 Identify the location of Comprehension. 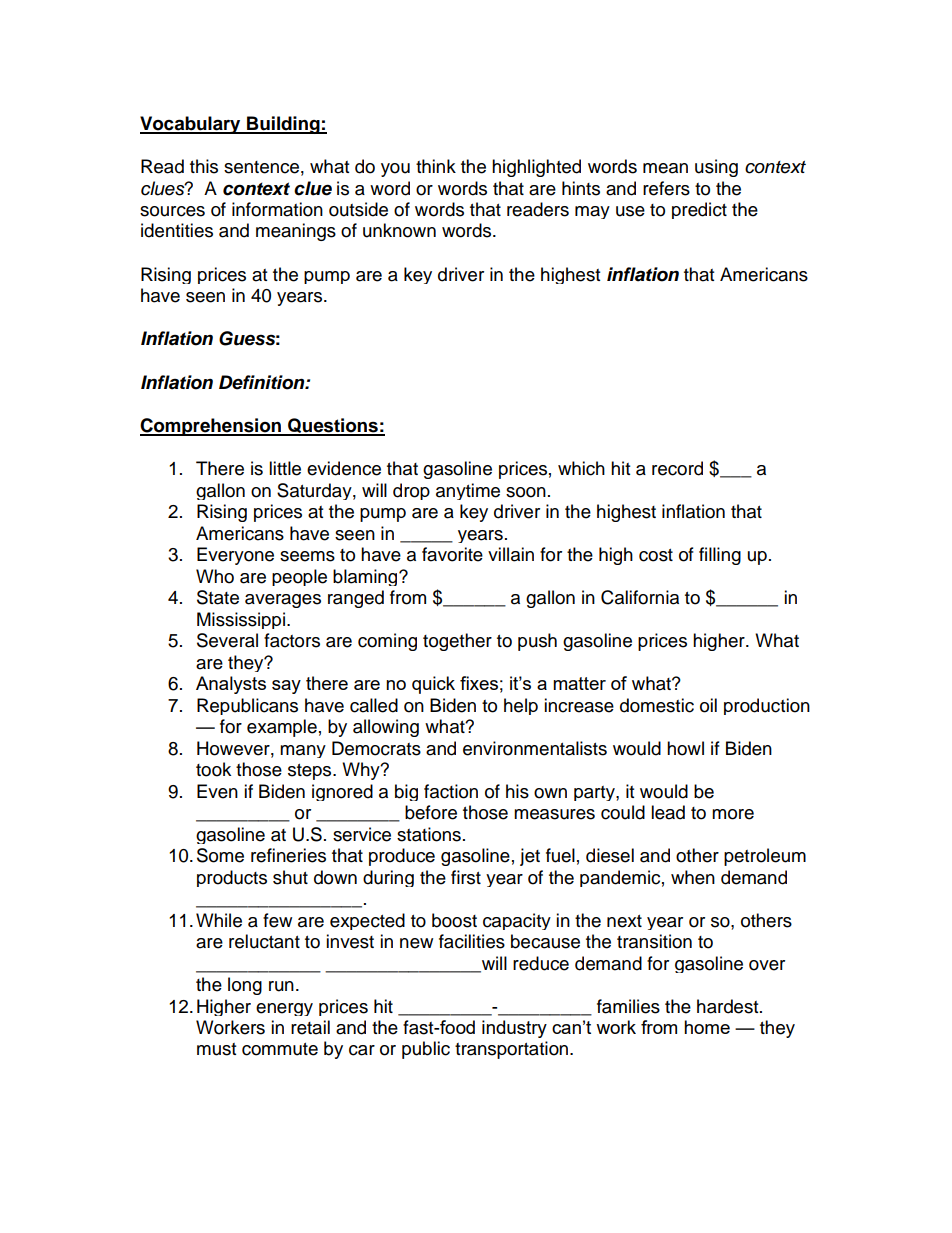
(211, 427).
